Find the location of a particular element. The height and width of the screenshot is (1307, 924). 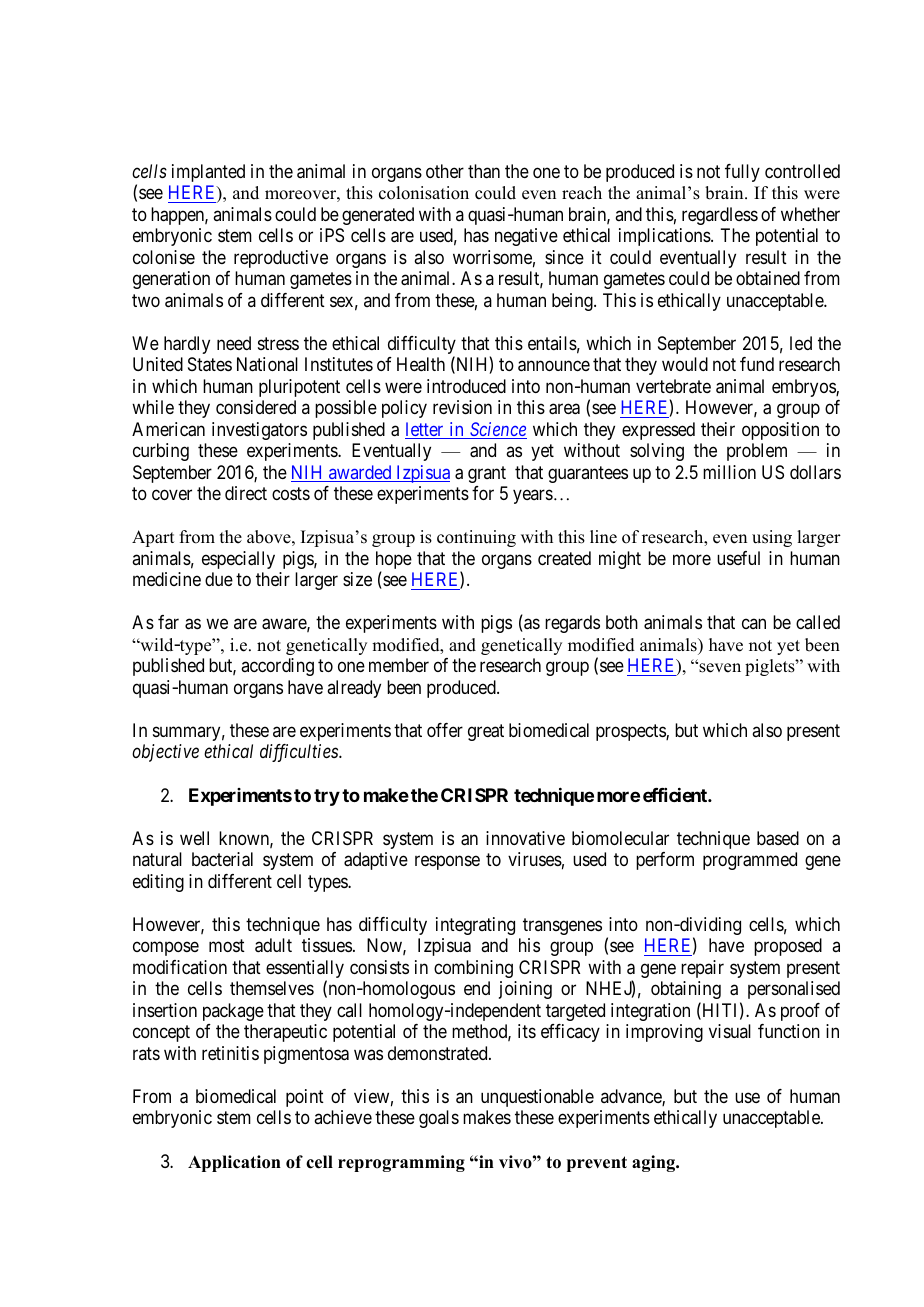

than is located at coordinates (484, 171).
